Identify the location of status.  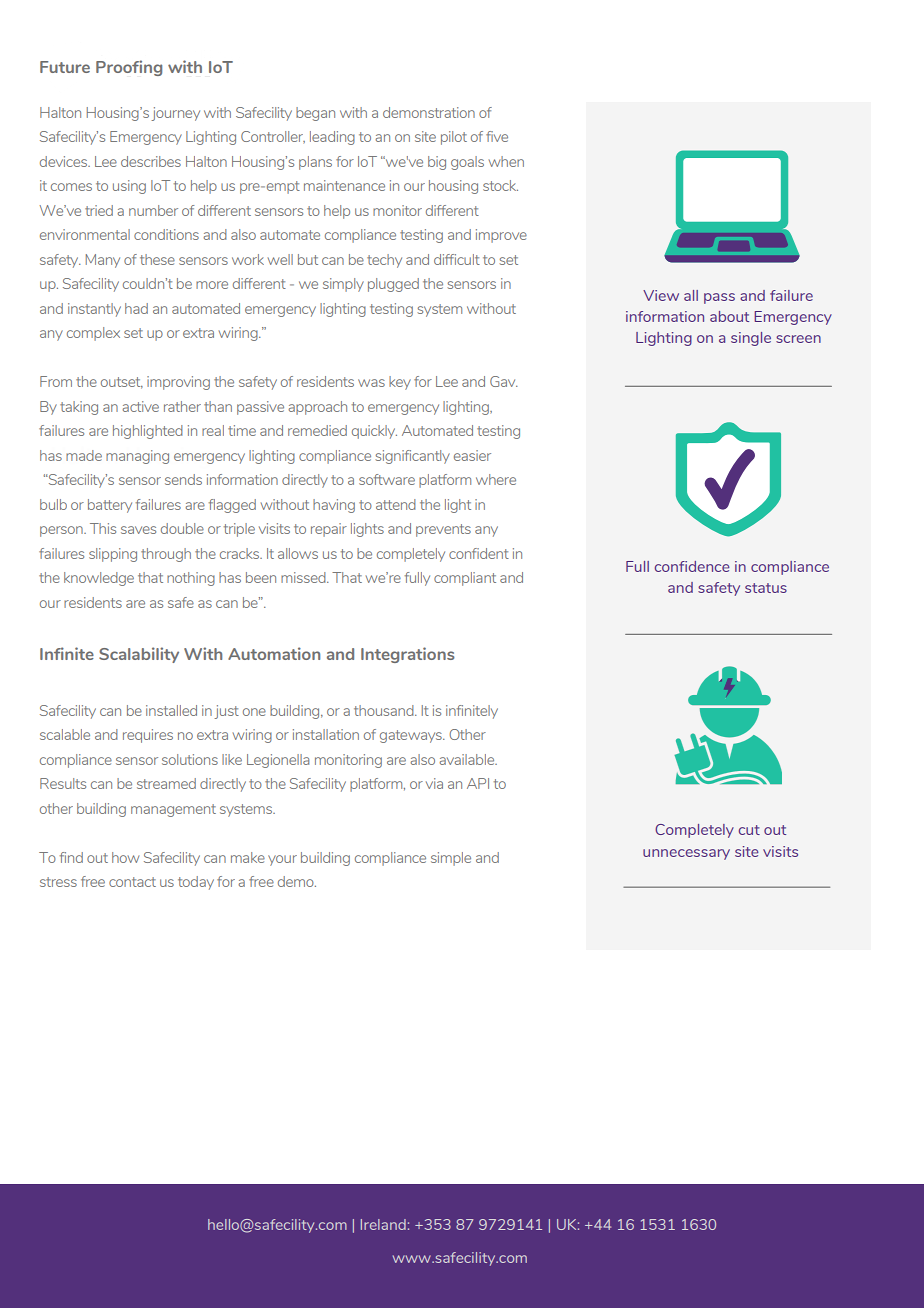
(766, 588).
